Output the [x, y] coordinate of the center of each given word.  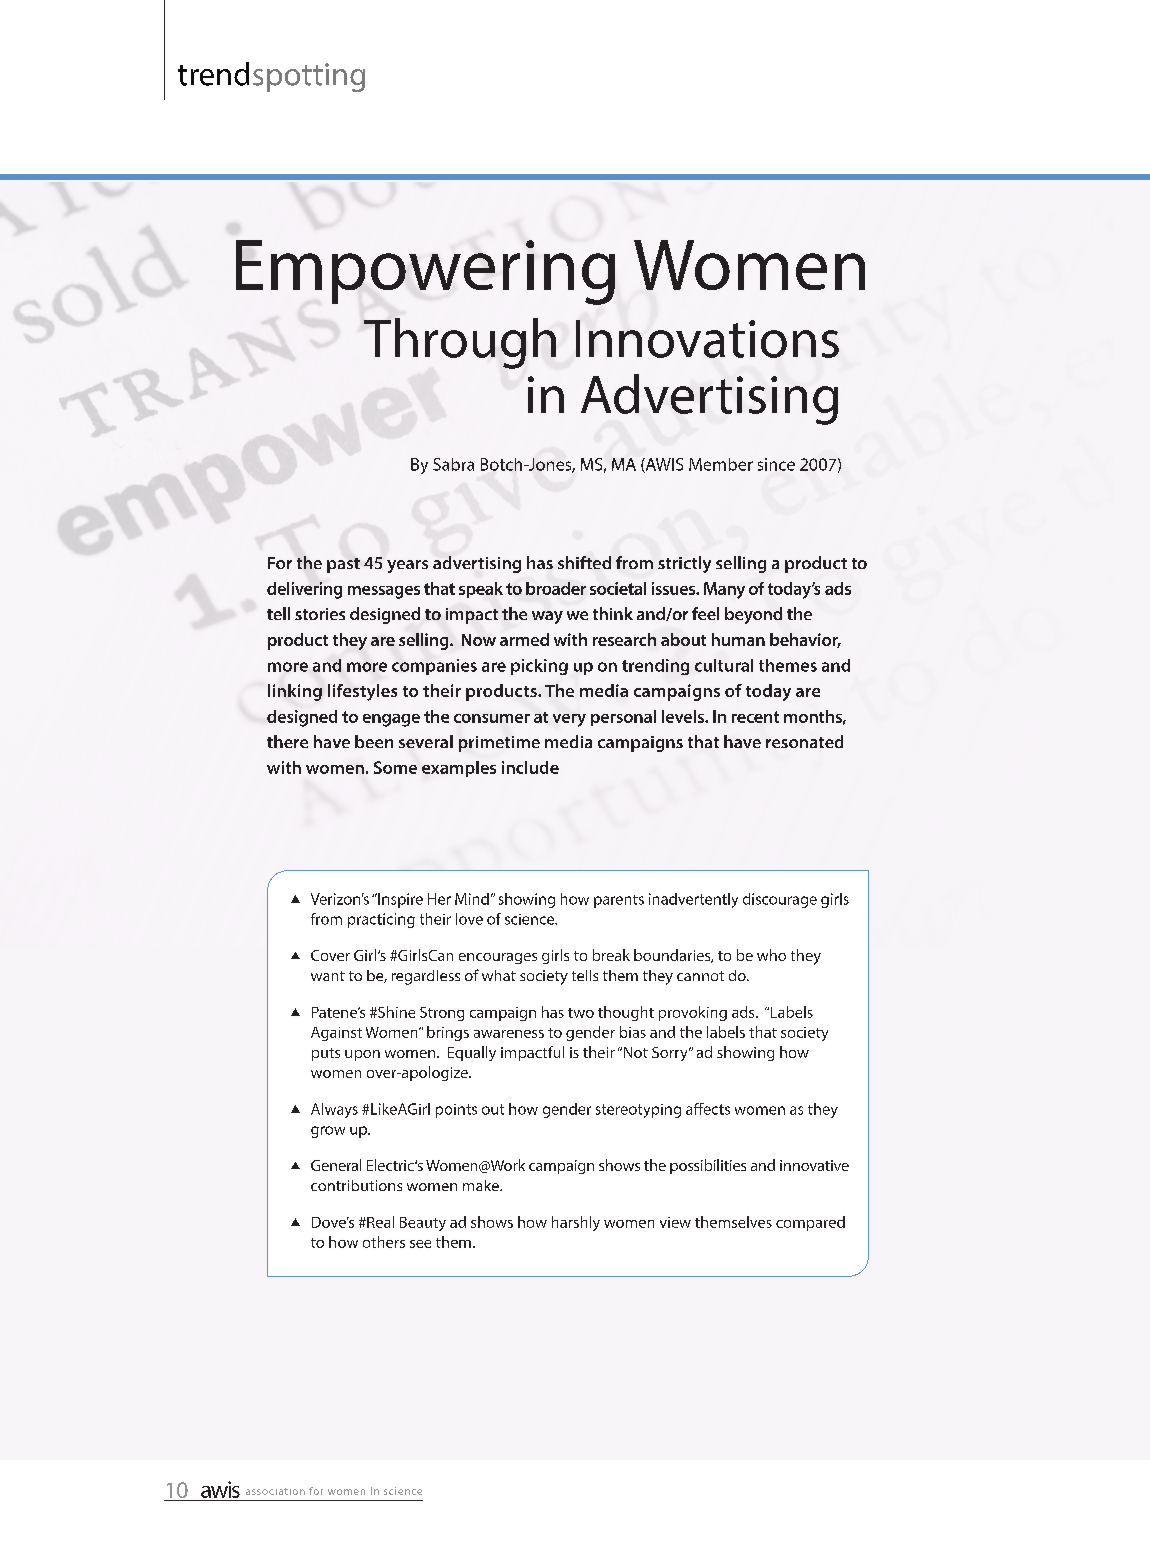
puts [326, 1054]
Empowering [425, 272]
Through [460, 343]
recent [755, 717]
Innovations [707, 339]
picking [539, 667]
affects [708, 1109]
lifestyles [362, 692]
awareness [509, 1034]
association [275, 1491]
